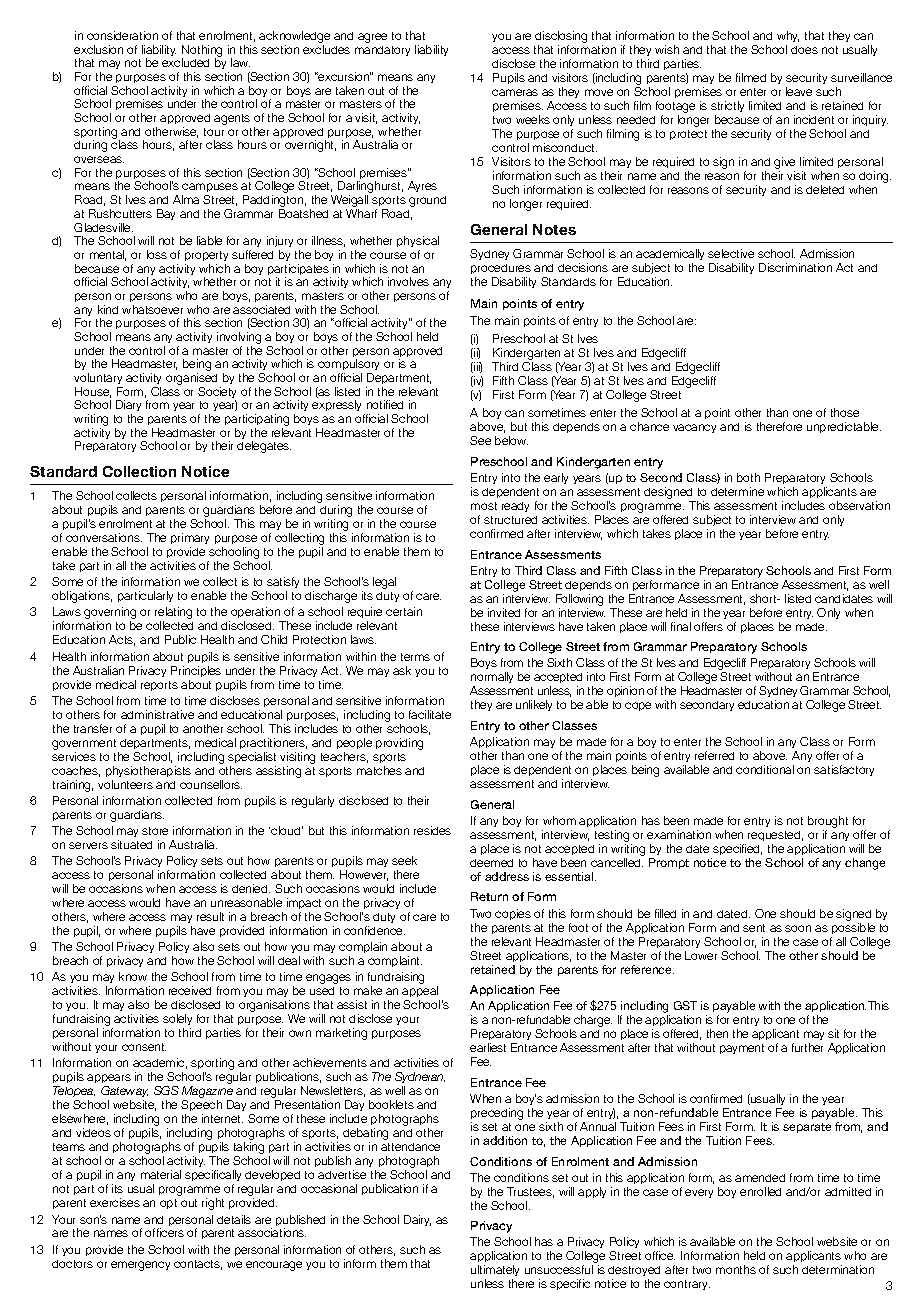 This page has height=1308, width=924. Describe the element at coordinates (515, 92) in the page. I see `cameras` at that location.
